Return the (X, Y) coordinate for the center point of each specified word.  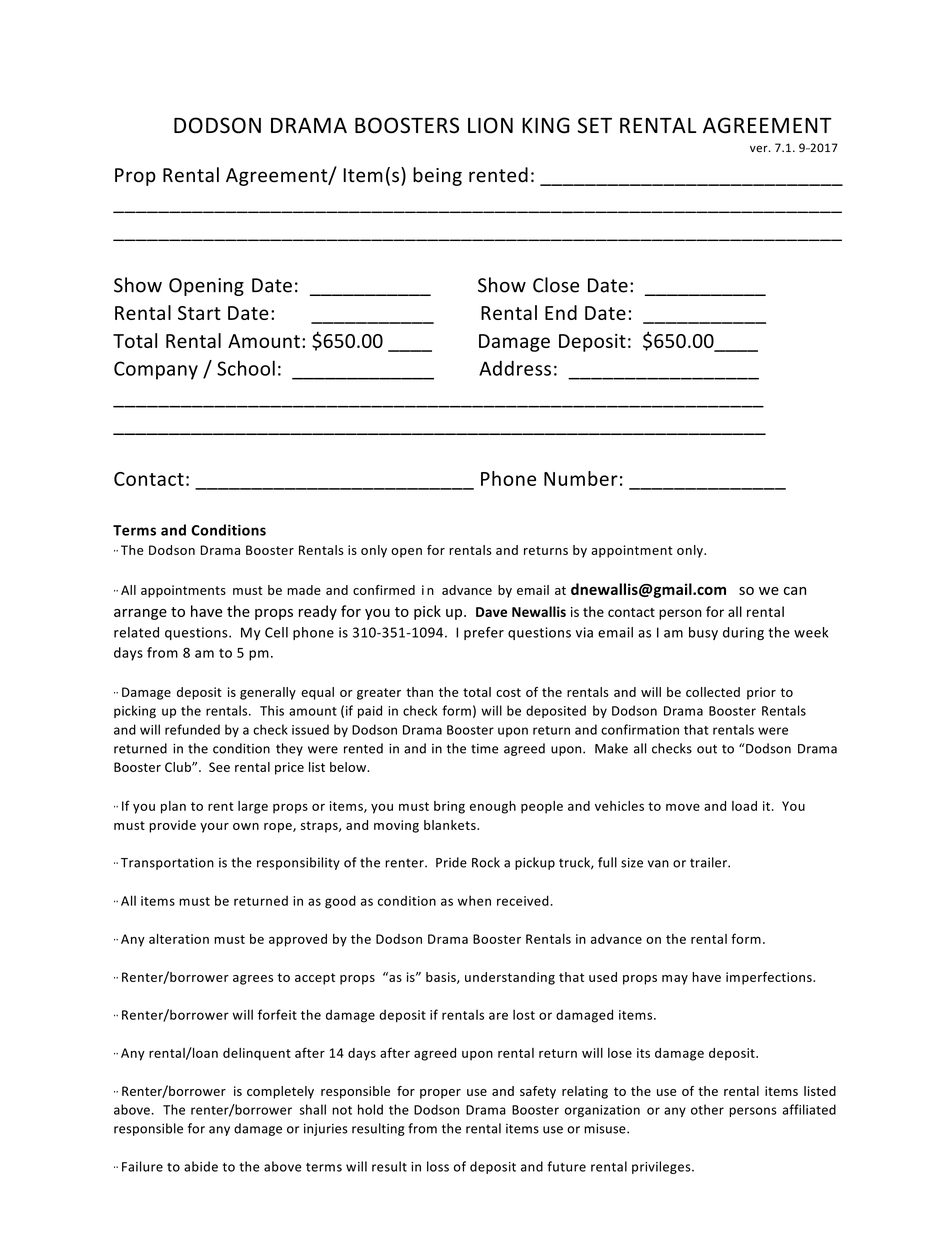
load (744, 806)
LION (490, 125)
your (214, 828)
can (795, 591)
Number (581, 478)
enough (493, 807)
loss (438, 1166)
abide (201, 1166)
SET (595, 125)
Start (199, 313)
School (246, 368)
